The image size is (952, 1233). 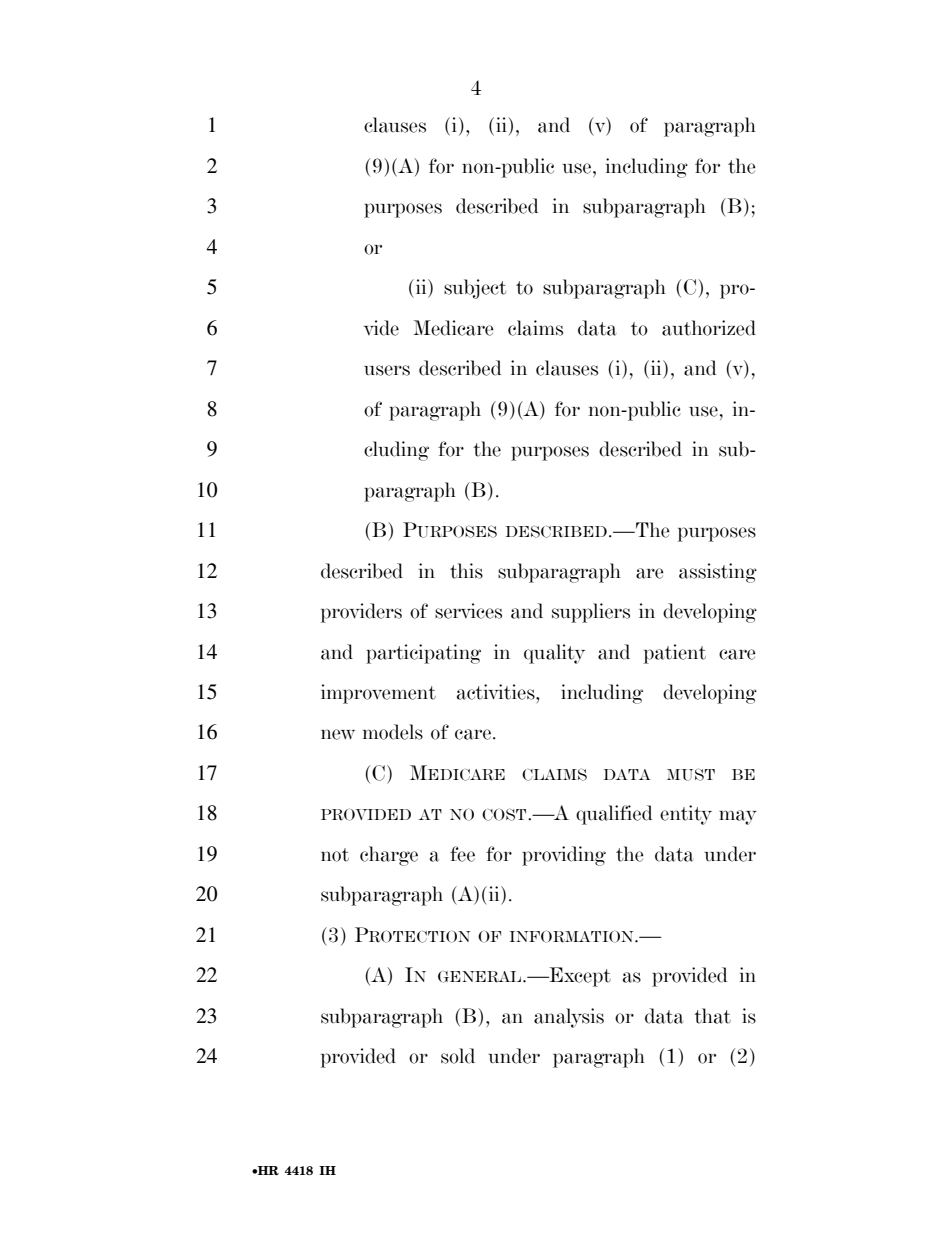 What do you see at coordinates (387, 370) in the document?
I see `users` at bounding box center [387, 370].
